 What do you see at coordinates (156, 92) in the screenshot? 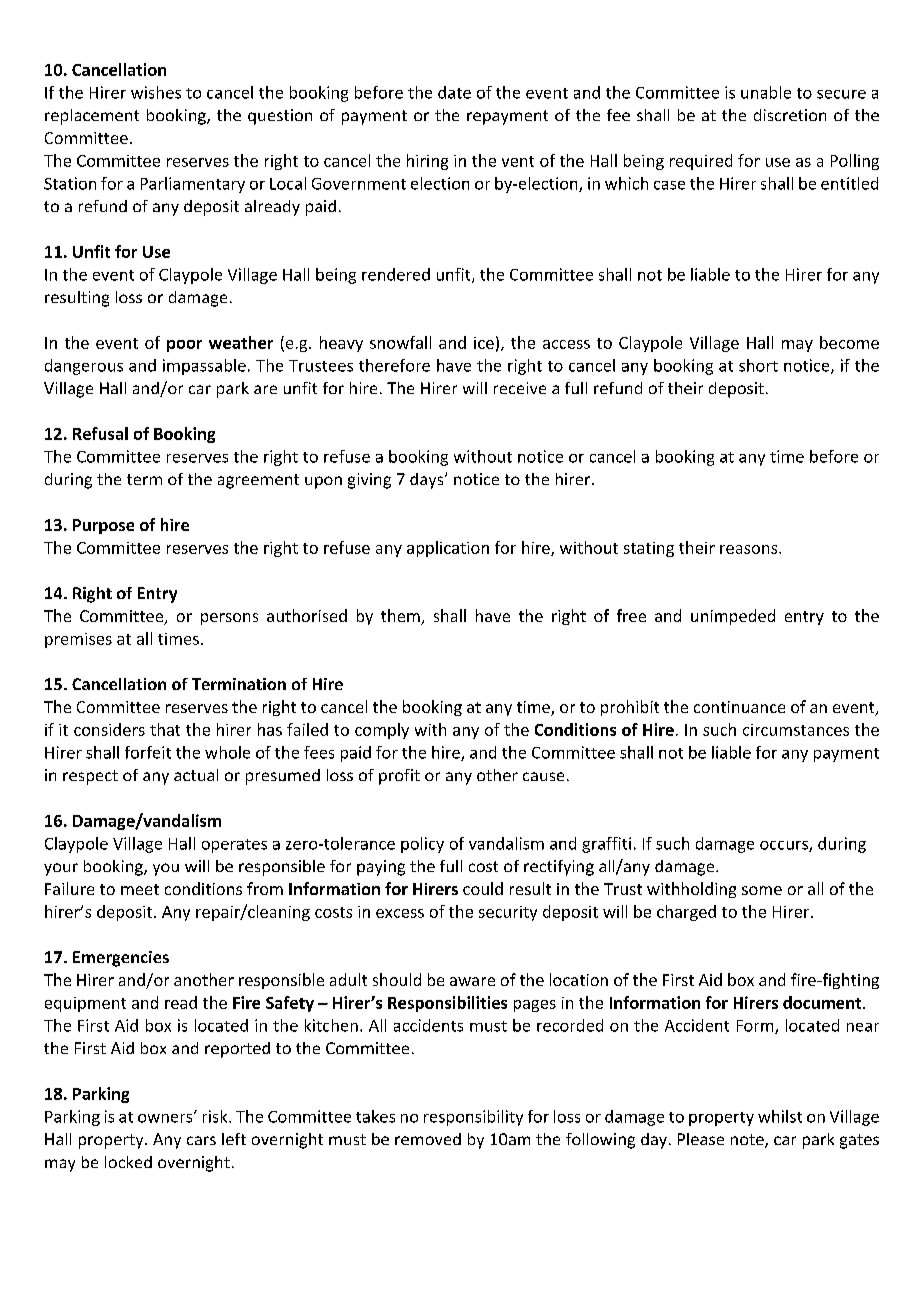
I see `wishes` at bounding box center [156, 92].
